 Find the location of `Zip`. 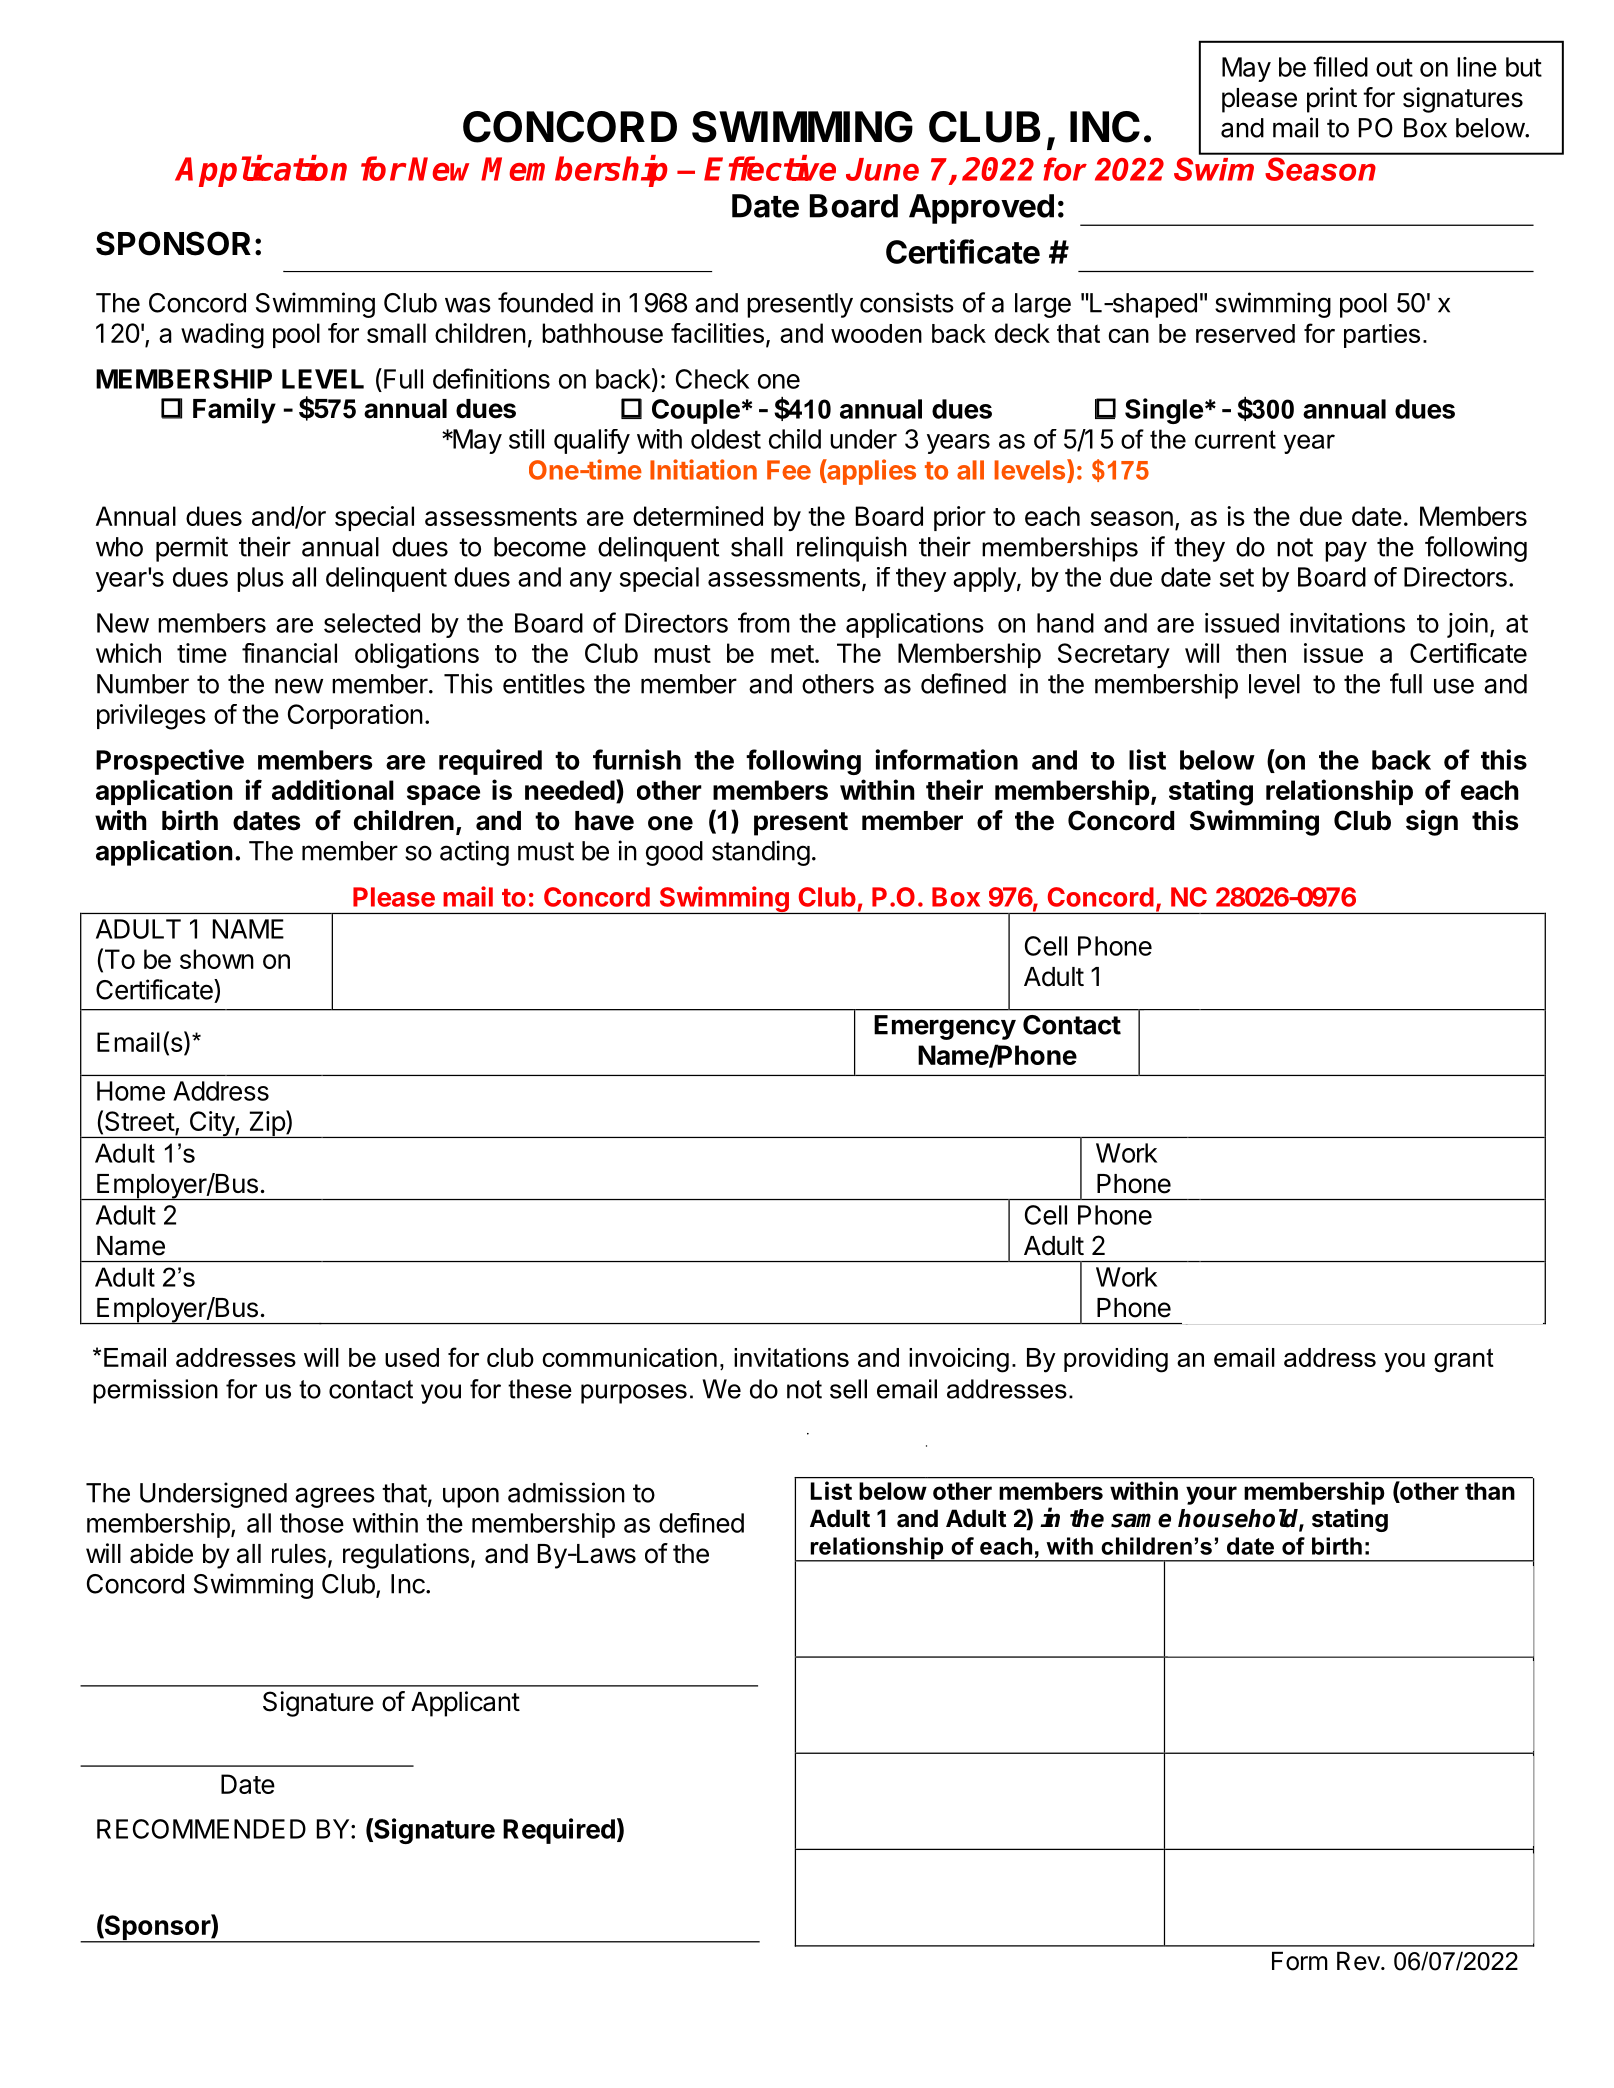

Zip is located at coordinates (266, 1124).
